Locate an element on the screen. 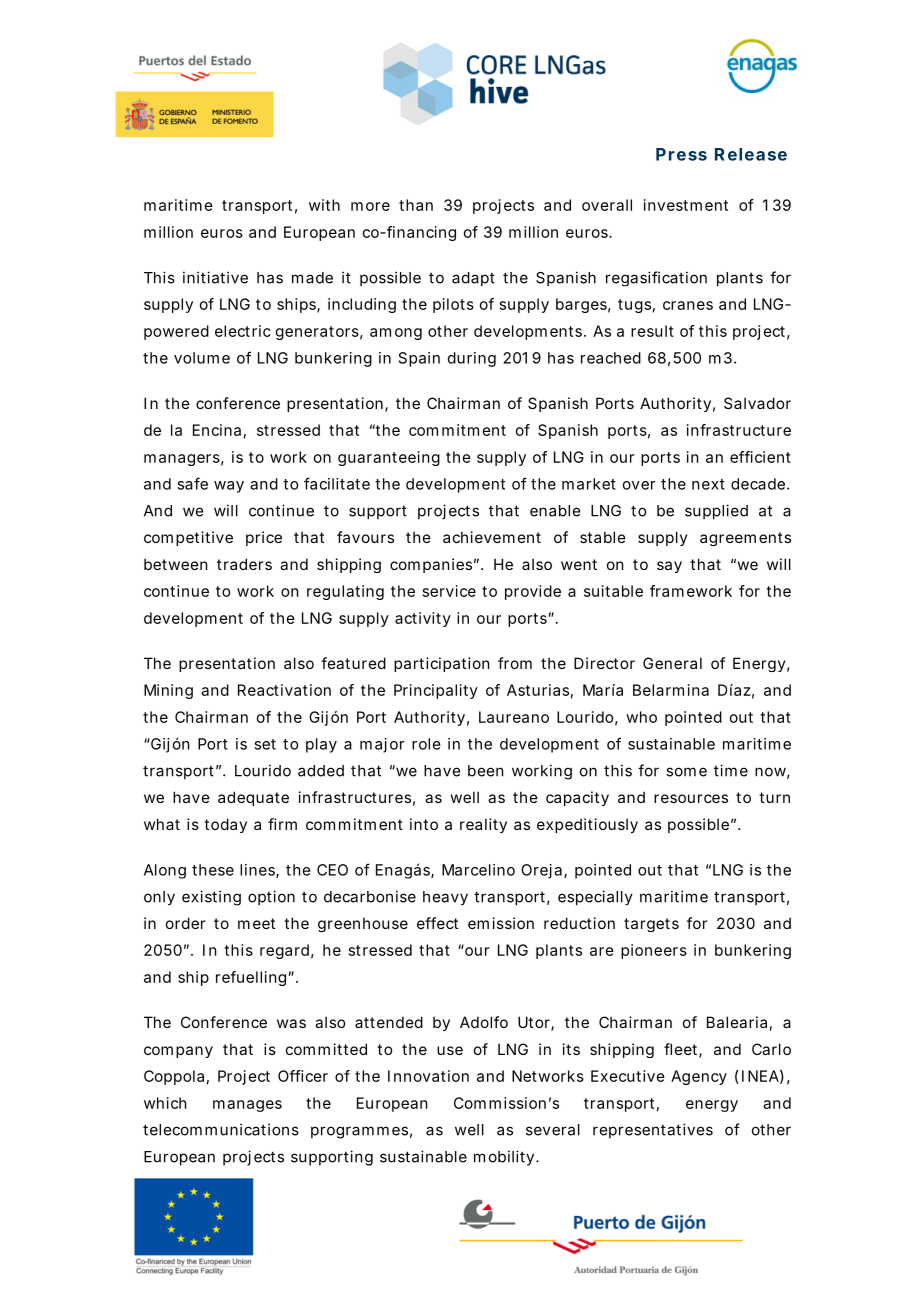 The image size is (924, 1309). with is located at coordinates (324, 205).
